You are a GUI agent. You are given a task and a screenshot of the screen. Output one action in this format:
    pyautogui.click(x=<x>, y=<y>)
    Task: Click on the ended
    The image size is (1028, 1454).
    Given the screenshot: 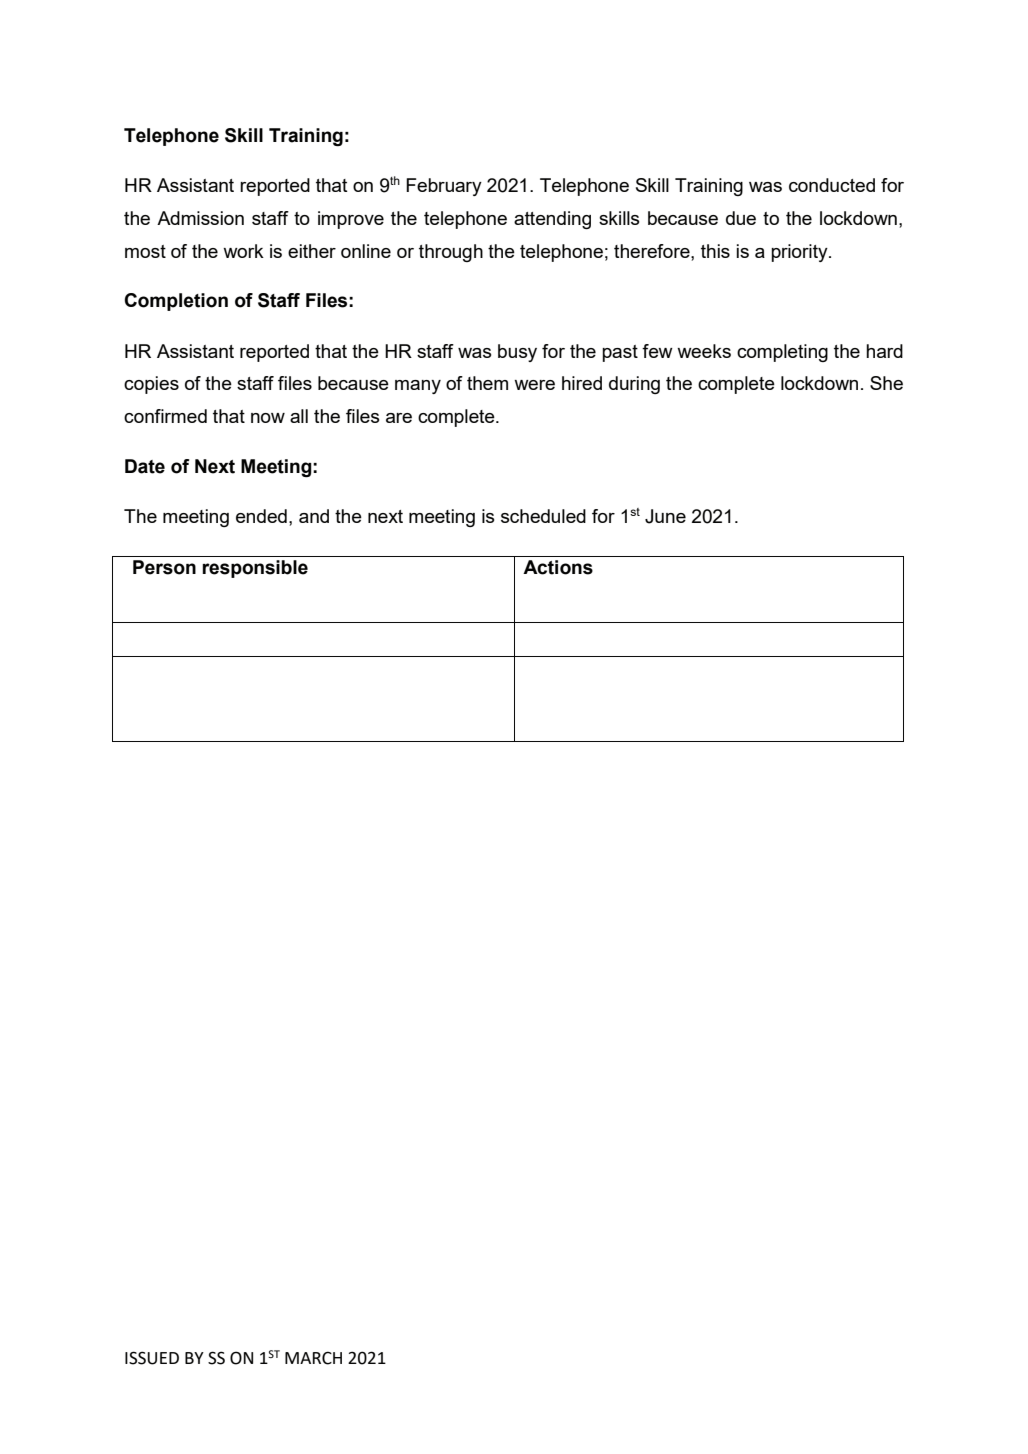 What is the action you would take?
    pyautogui.click(x=261, y=516)
